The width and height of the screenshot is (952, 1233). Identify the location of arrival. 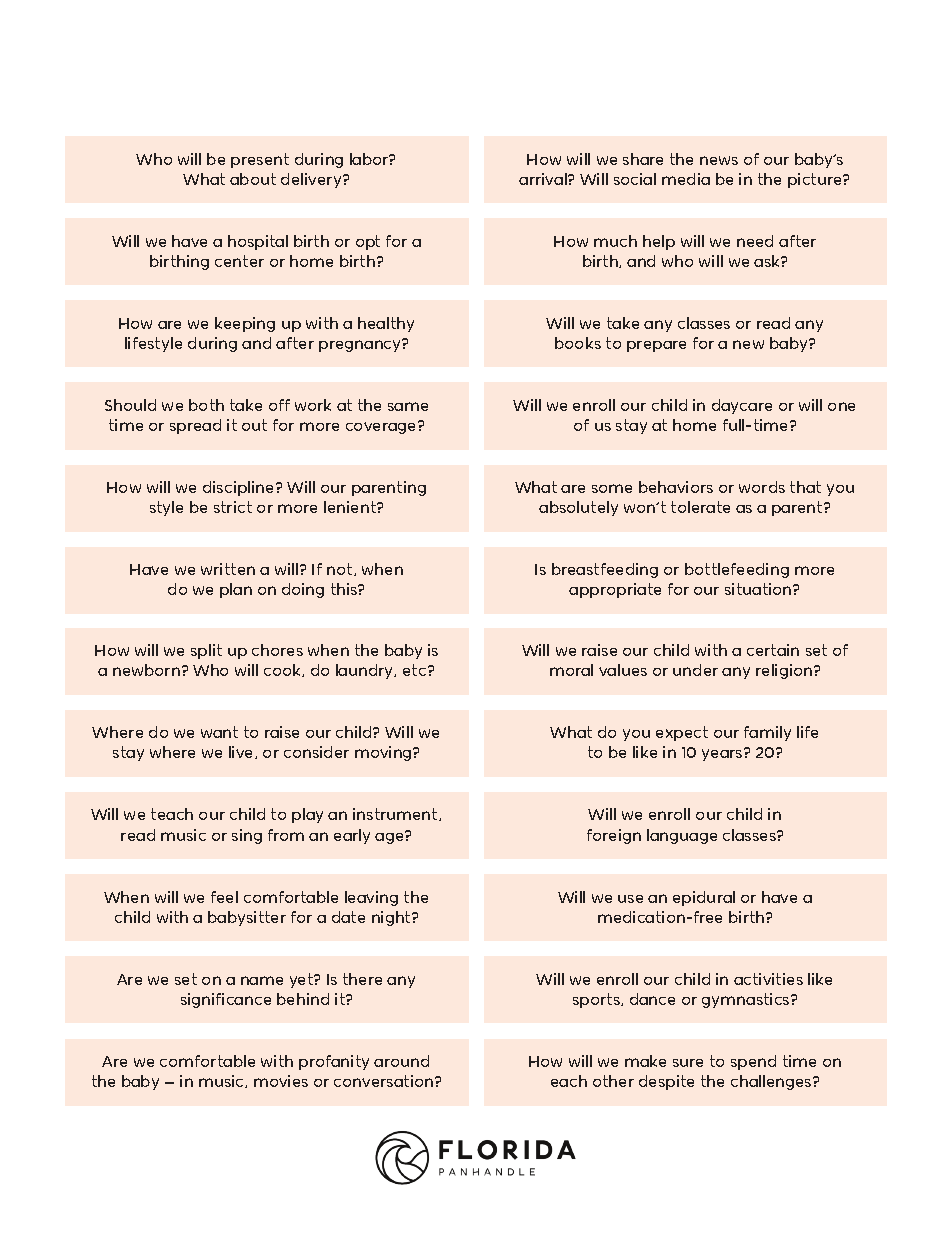
(544, 179).
